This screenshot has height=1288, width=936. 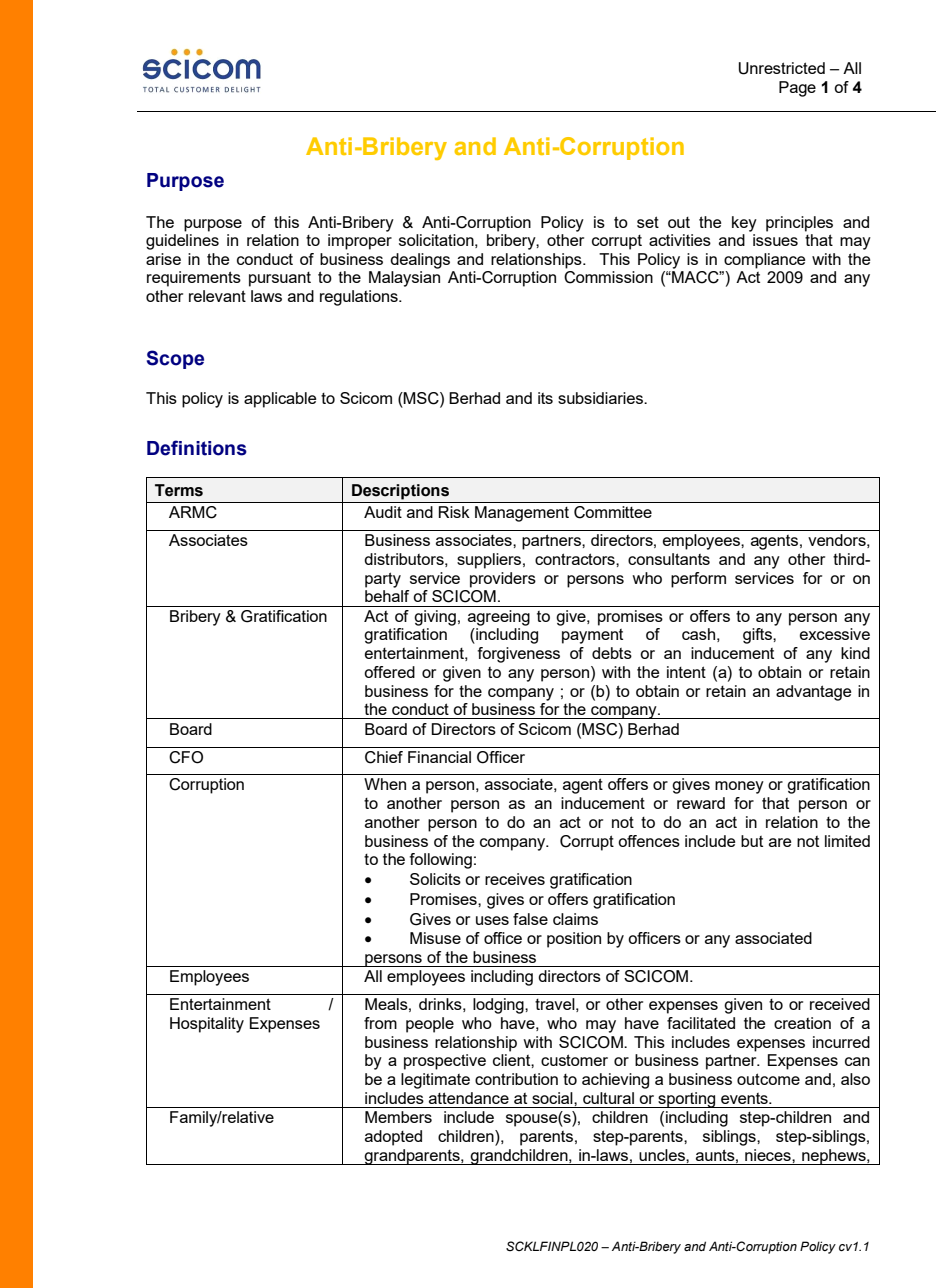 What do you see at coordinates (182, 242) in the screenshot?
I see `guidelines` at bounding box center [182, 242].
